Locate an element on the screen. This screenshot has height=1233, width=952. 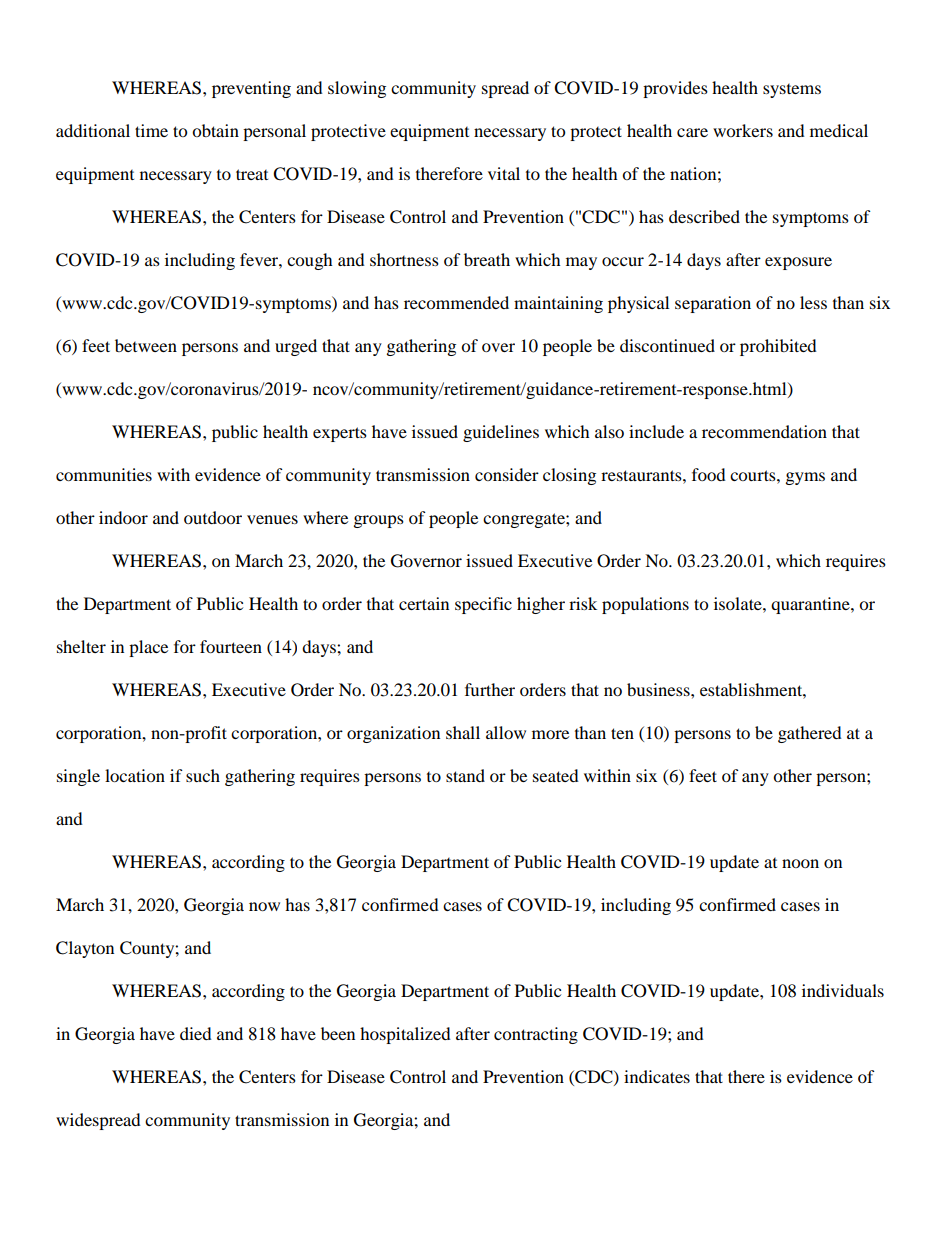
recommended is located at coordinates (456, 302).
